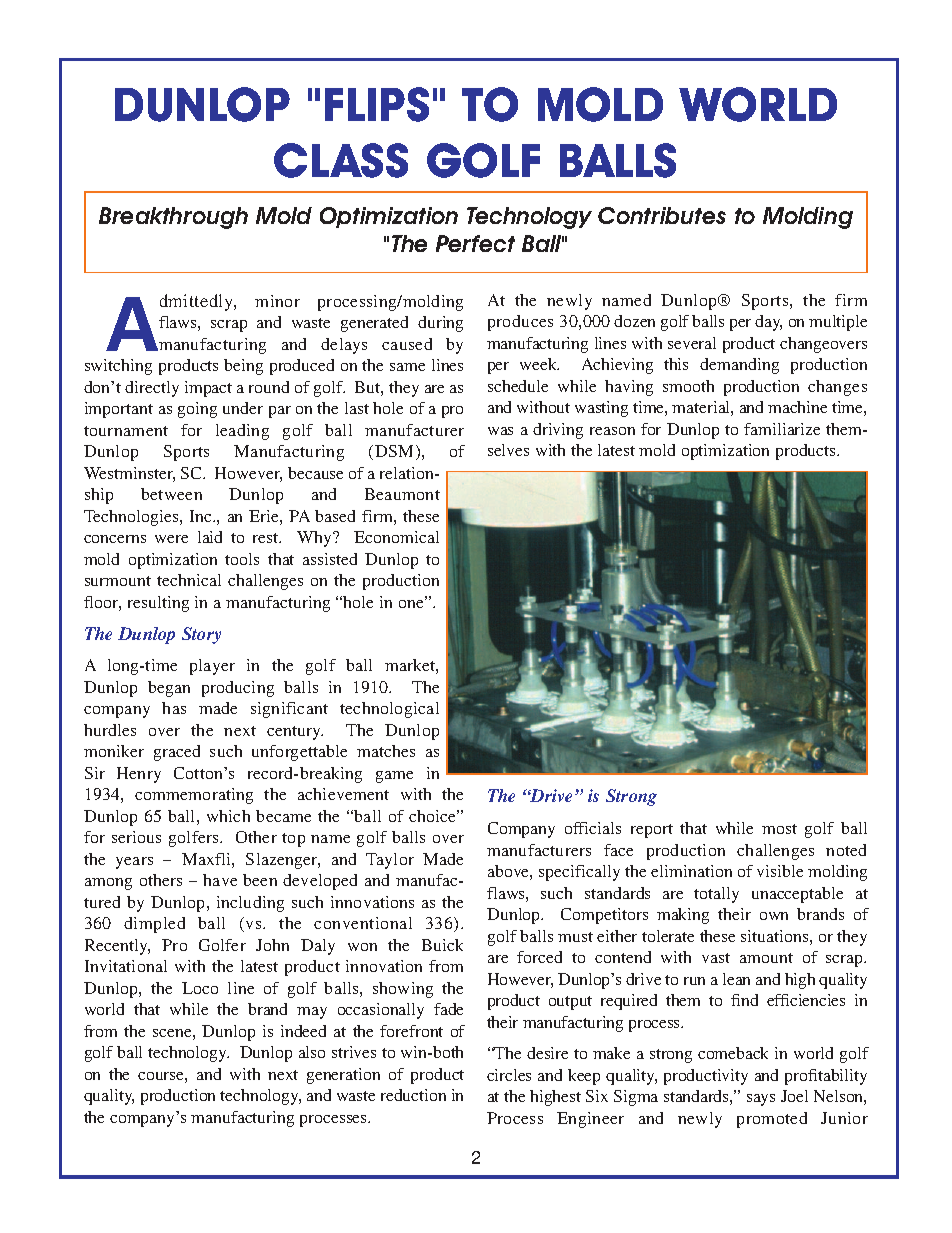 The height and width of the image is (1233, 952). Describe the element at coordinates (243, 367) in the image. I see `being` at that location.
